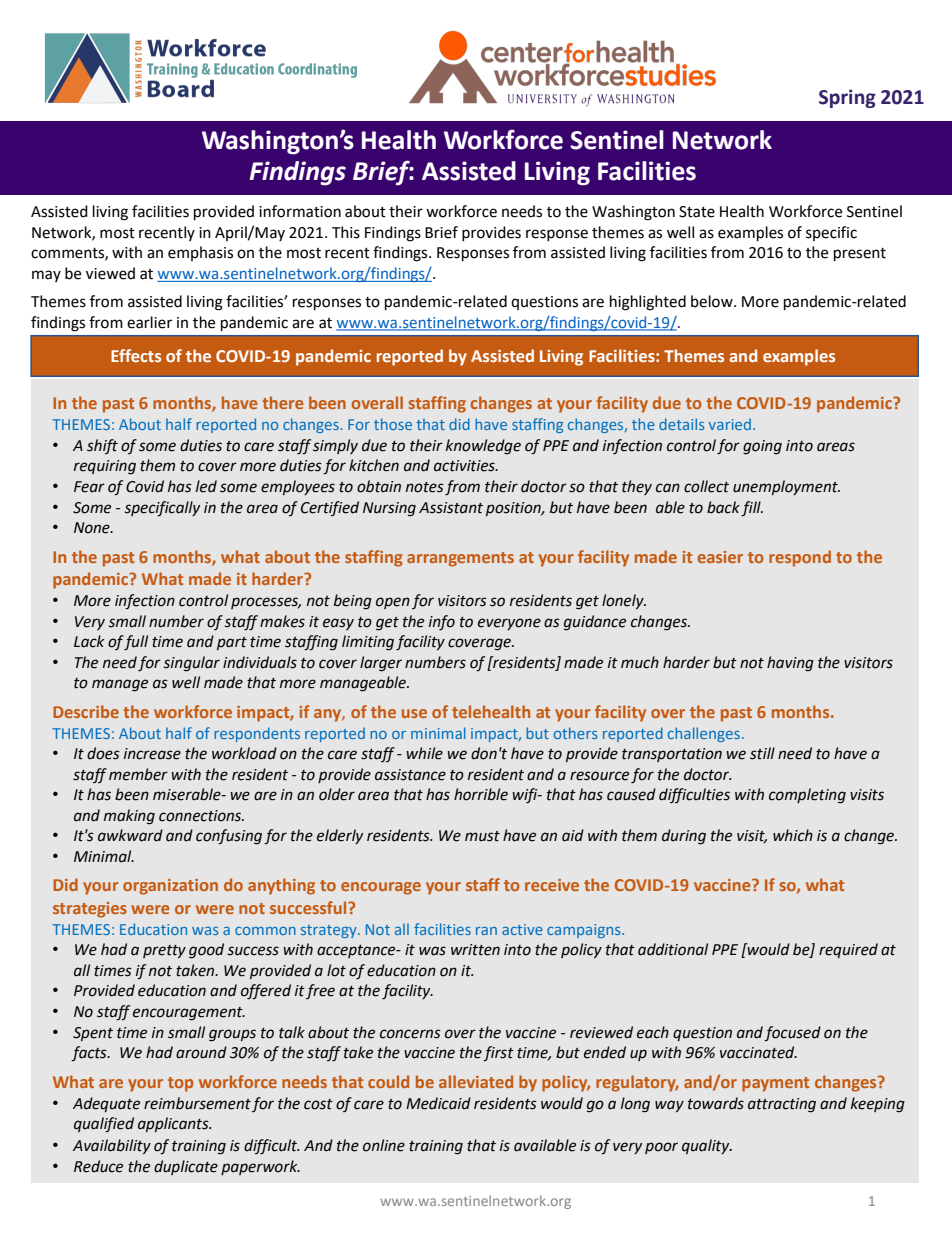 This screenshot has height=1233, width=952. I want to click on which, so click(793, 835).
